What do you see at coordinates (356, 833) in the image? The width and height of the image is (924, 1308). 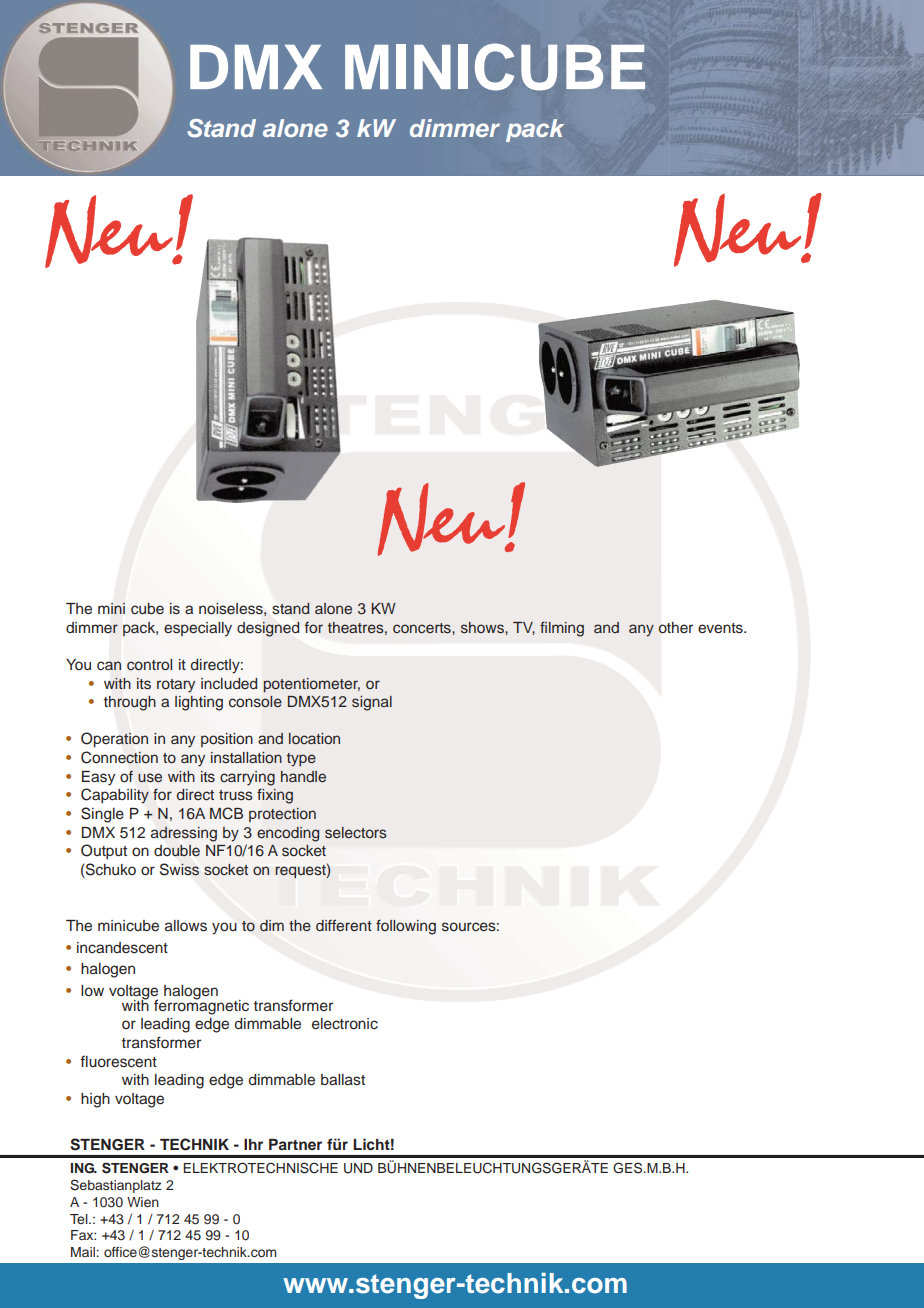 I see `selectors` at bounding box center [356, 833].
